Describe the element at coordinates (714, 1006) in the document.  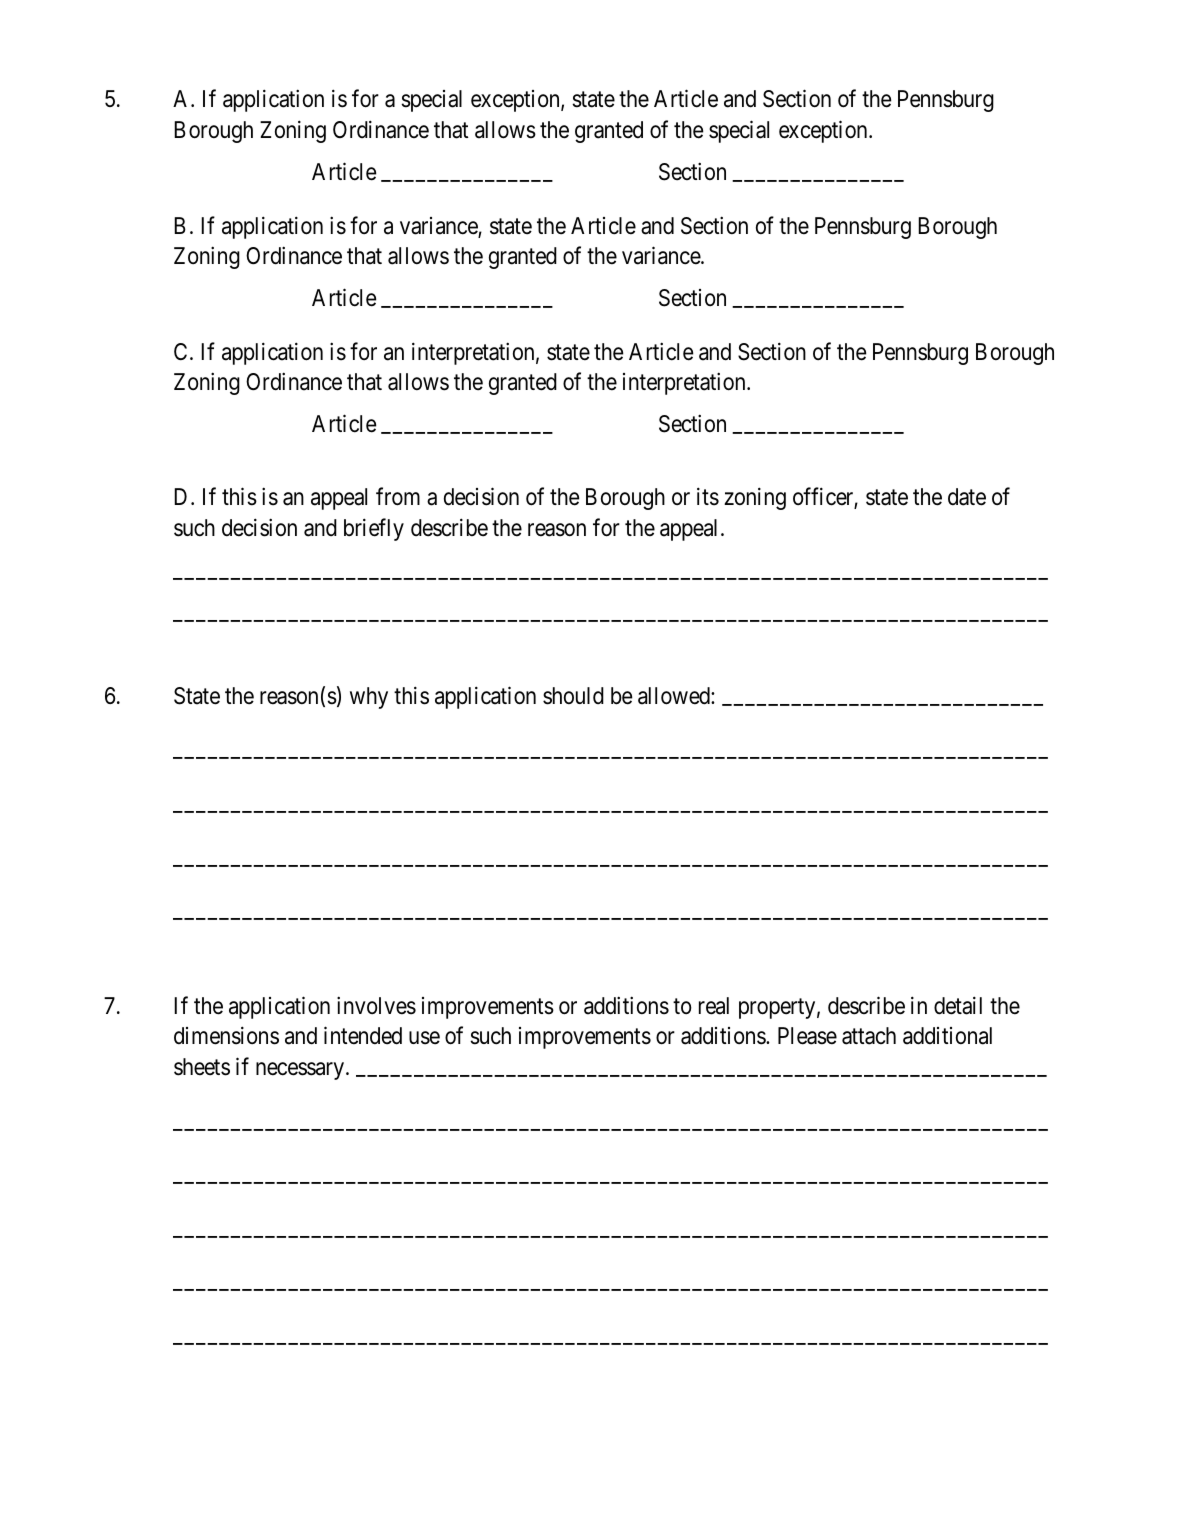
I see `real` at that location.
